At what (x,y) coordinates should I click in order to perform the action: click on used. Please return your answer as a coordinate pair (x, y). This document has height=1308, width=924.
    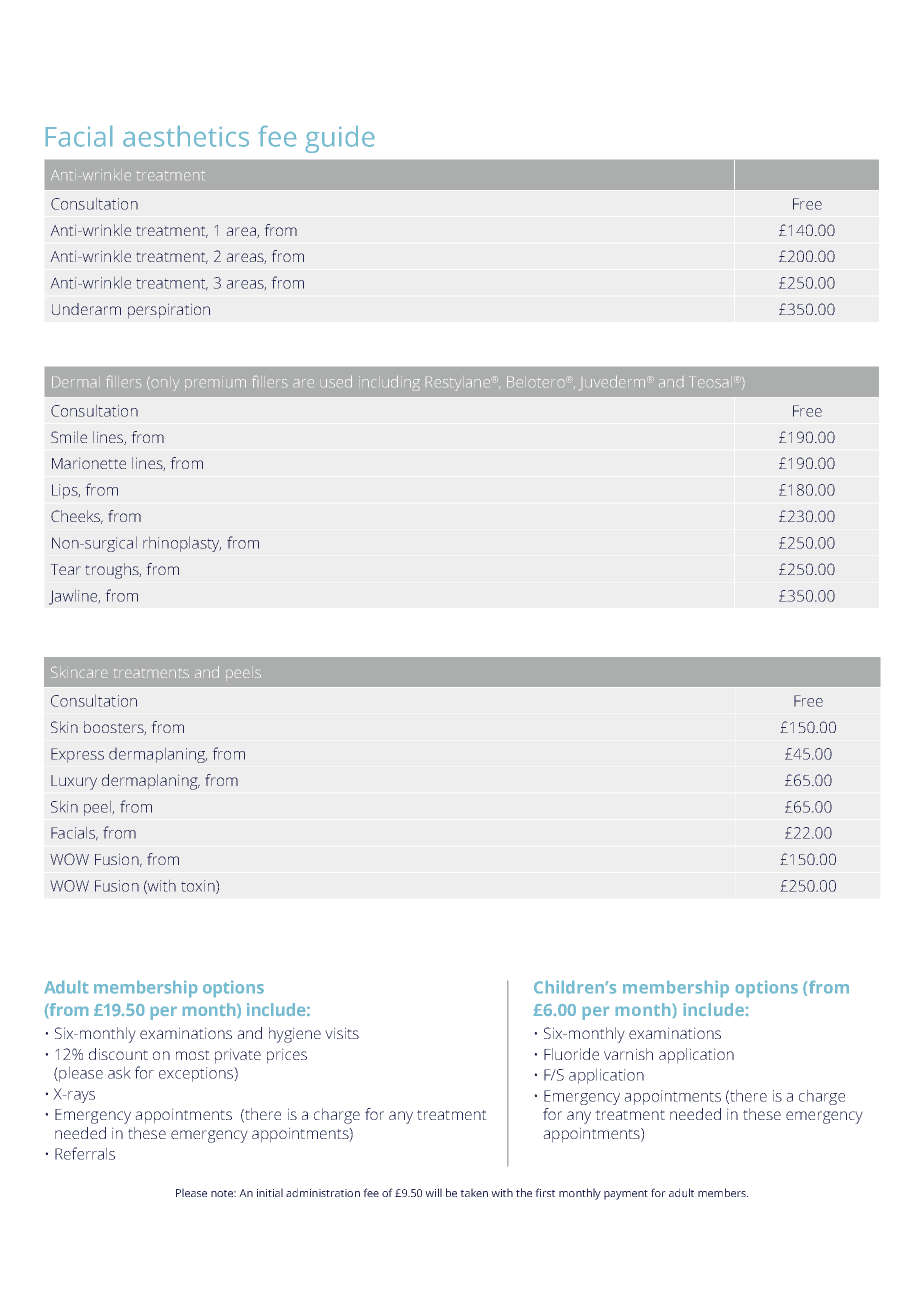
    Looking at the image, I should click on (336, 381).
